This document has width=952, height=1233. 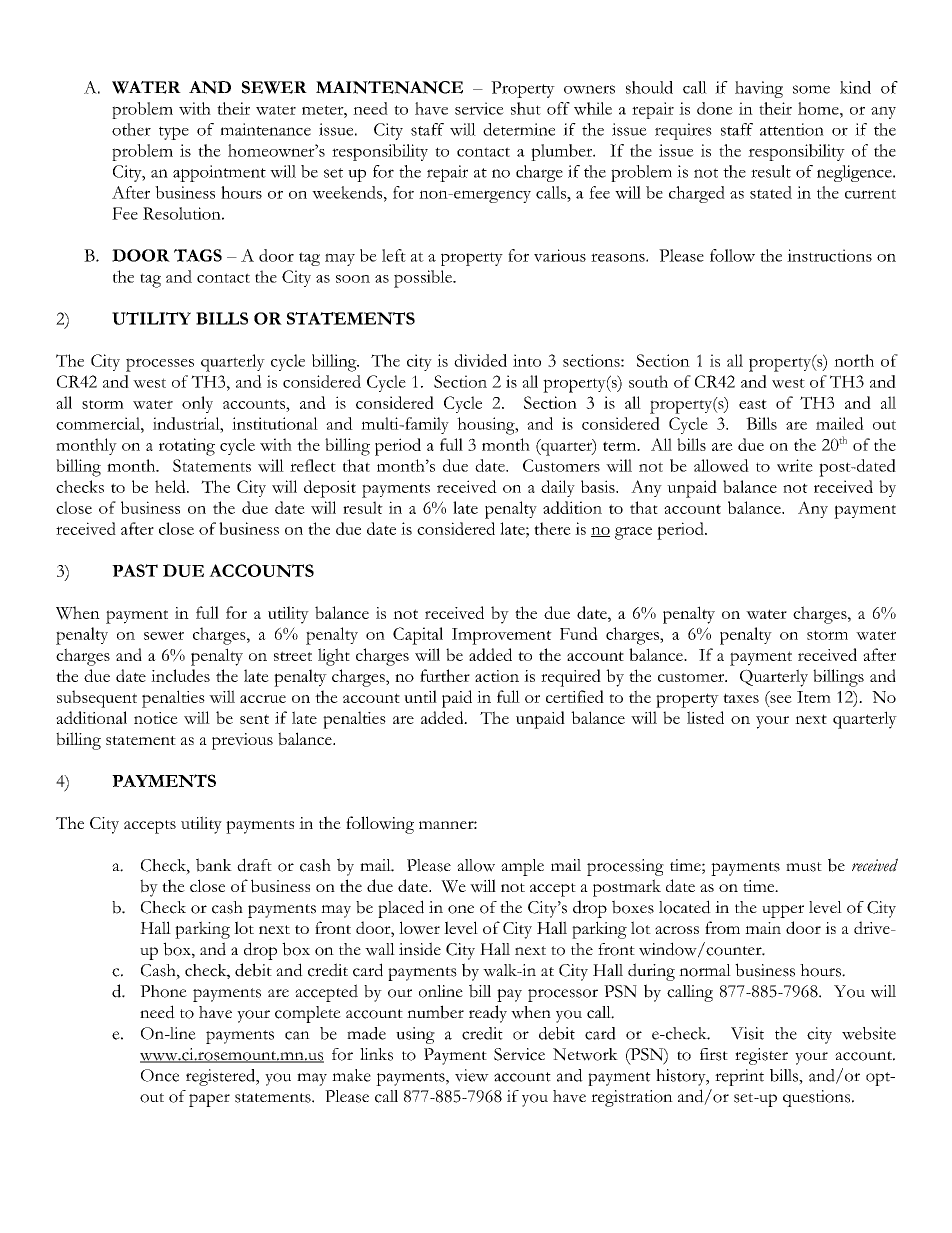 I want to click on shut, so click(x=526, y=108).
